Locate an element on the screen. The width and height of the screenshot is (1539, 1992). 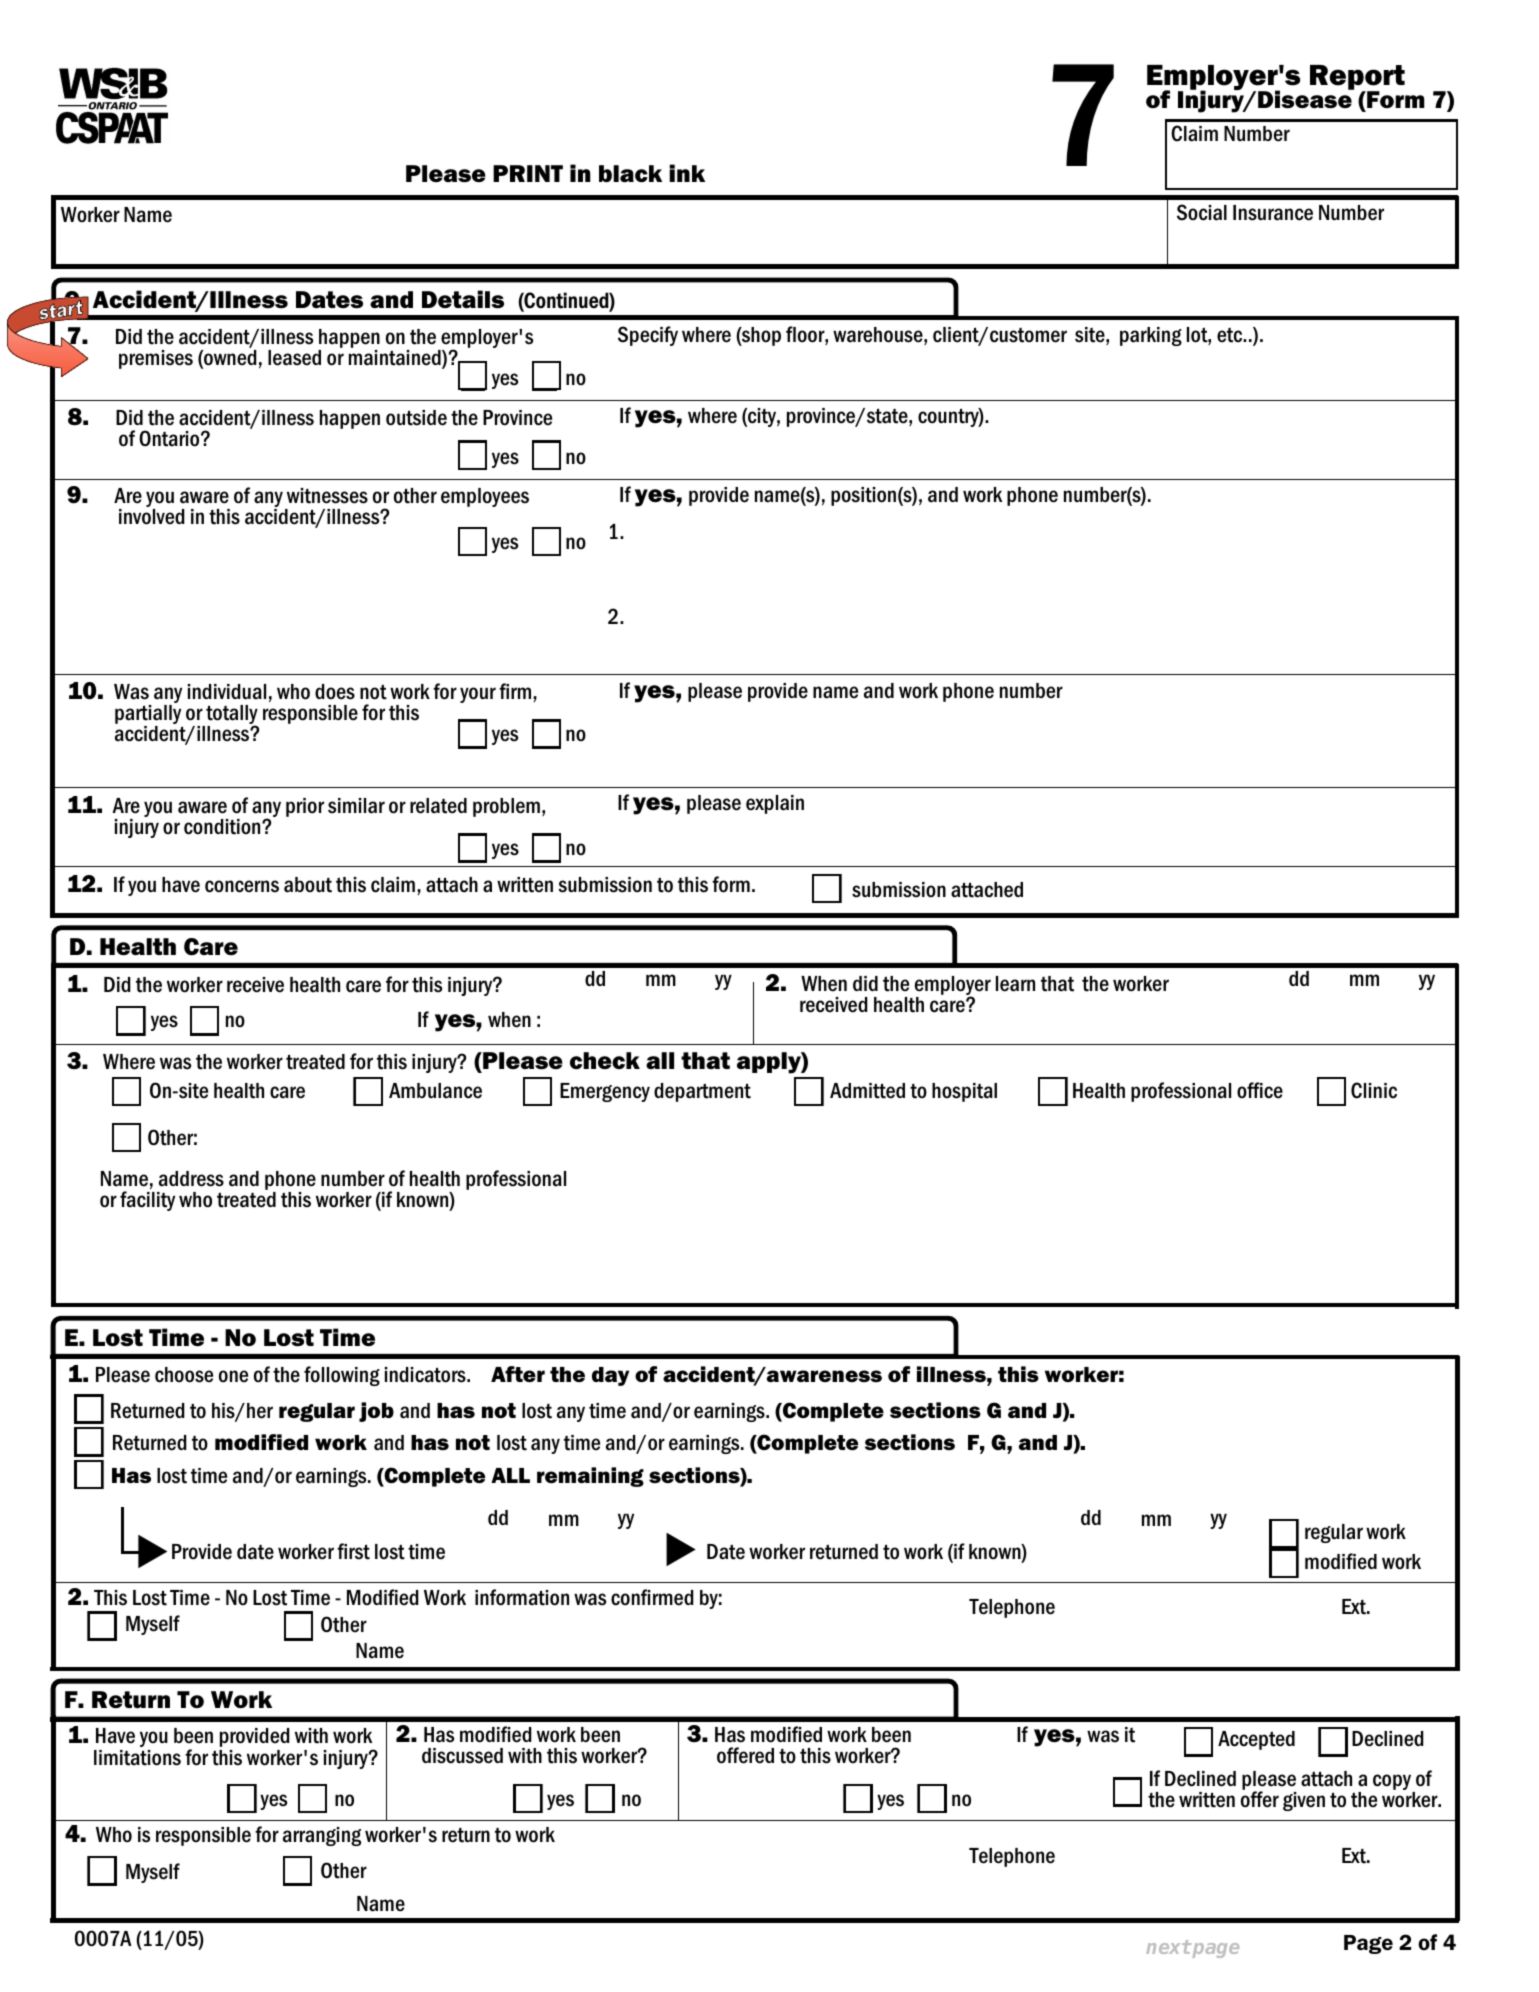
ink is located at coordinates (687, 173).
